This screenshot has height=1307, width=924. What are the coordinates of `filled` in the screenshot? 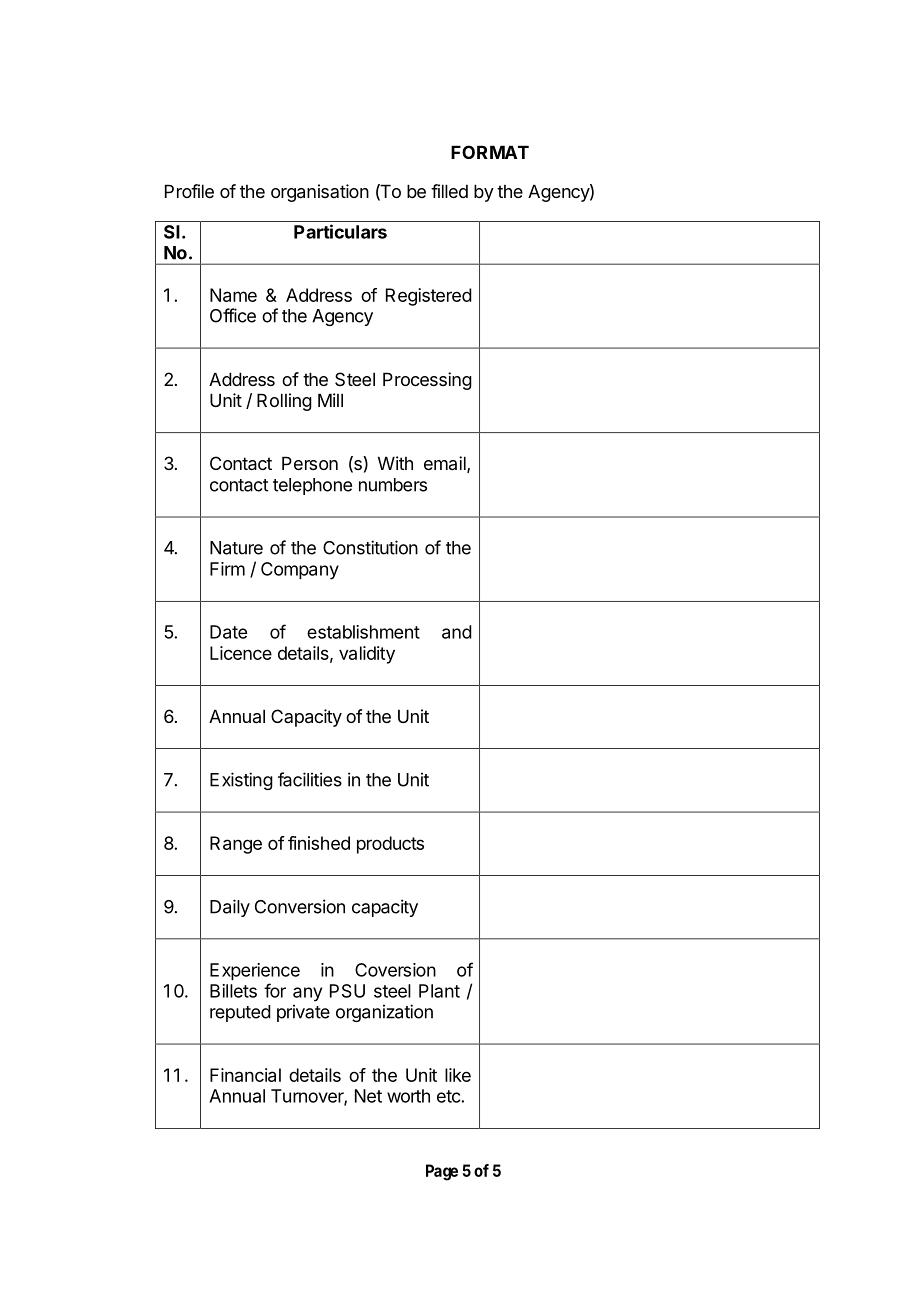 It's located at (449, 191).
